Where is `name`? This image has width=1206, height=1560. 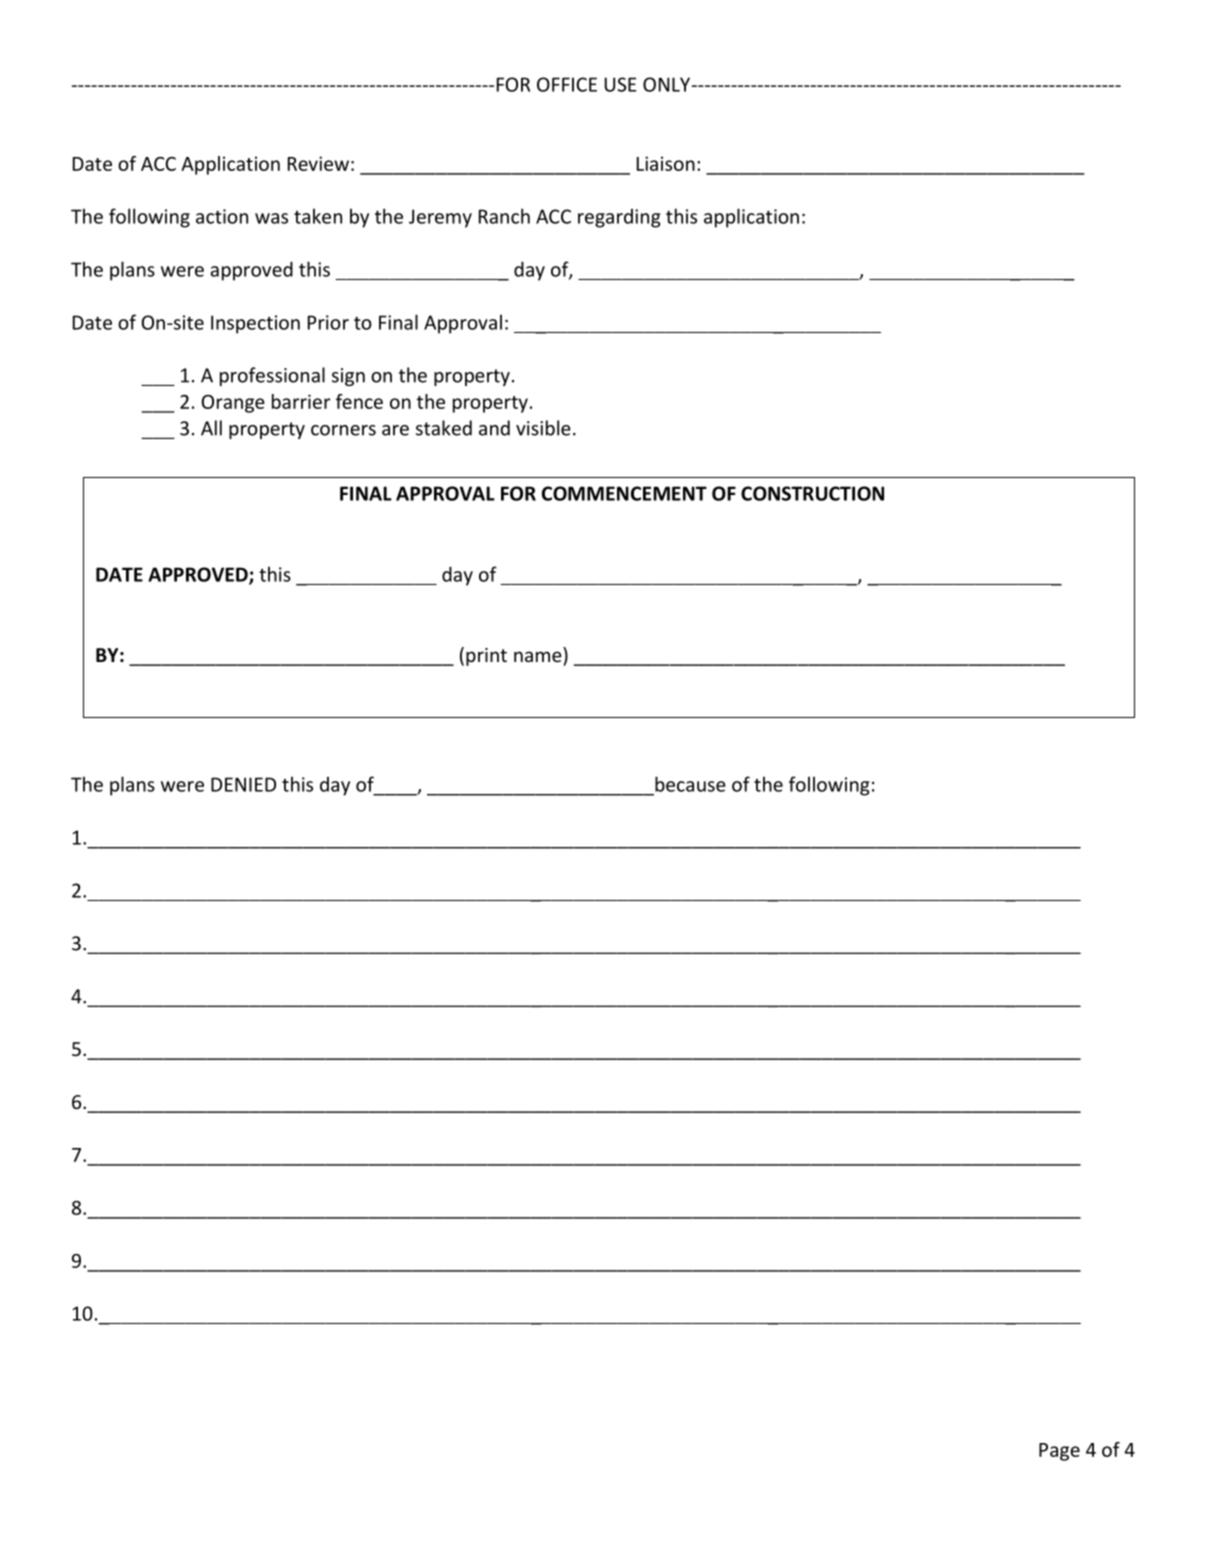 name is located at coordinates (538, 656).
